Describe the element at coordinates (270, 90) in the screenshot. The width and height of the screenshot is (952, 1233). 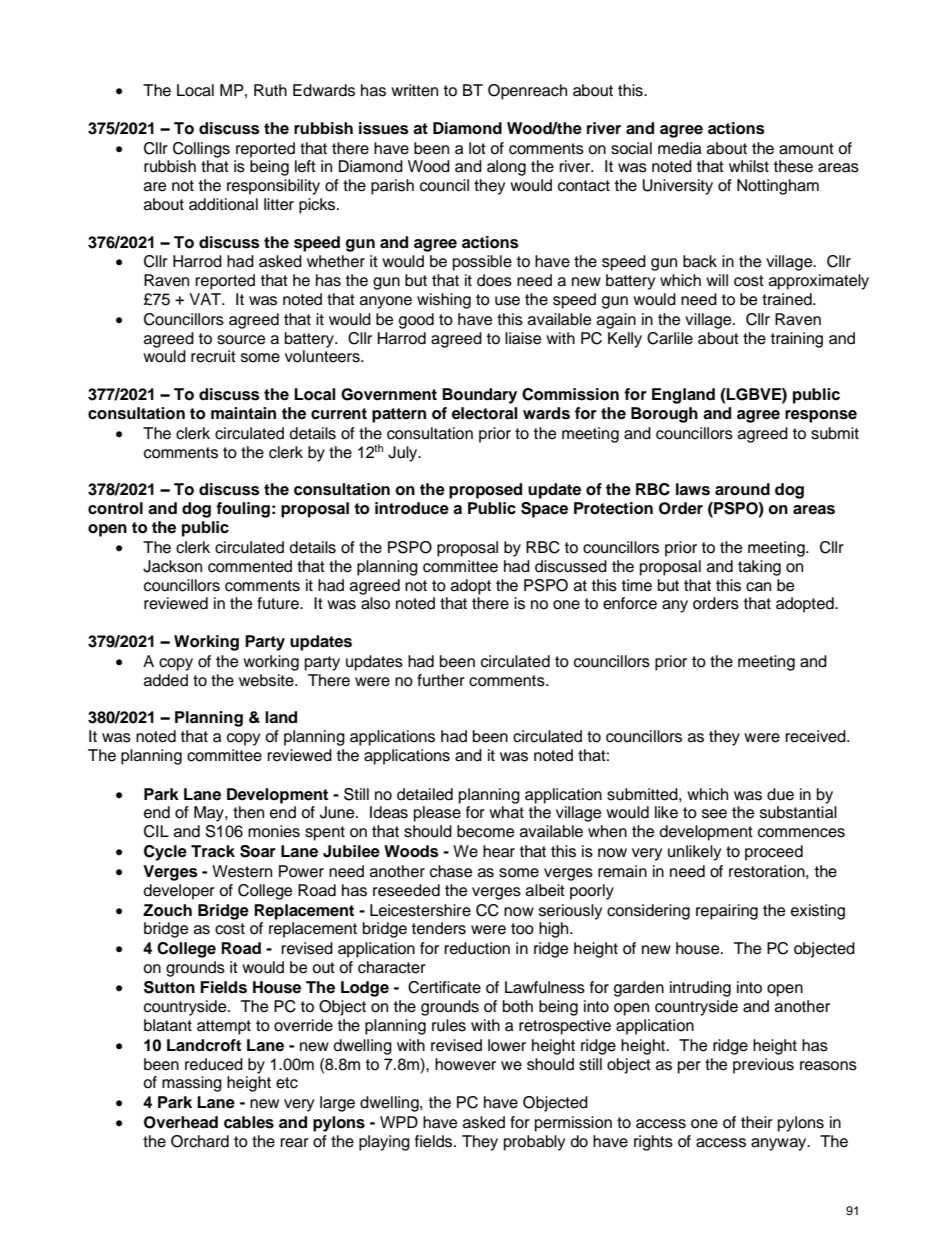
I see `Ruth` at that location.
